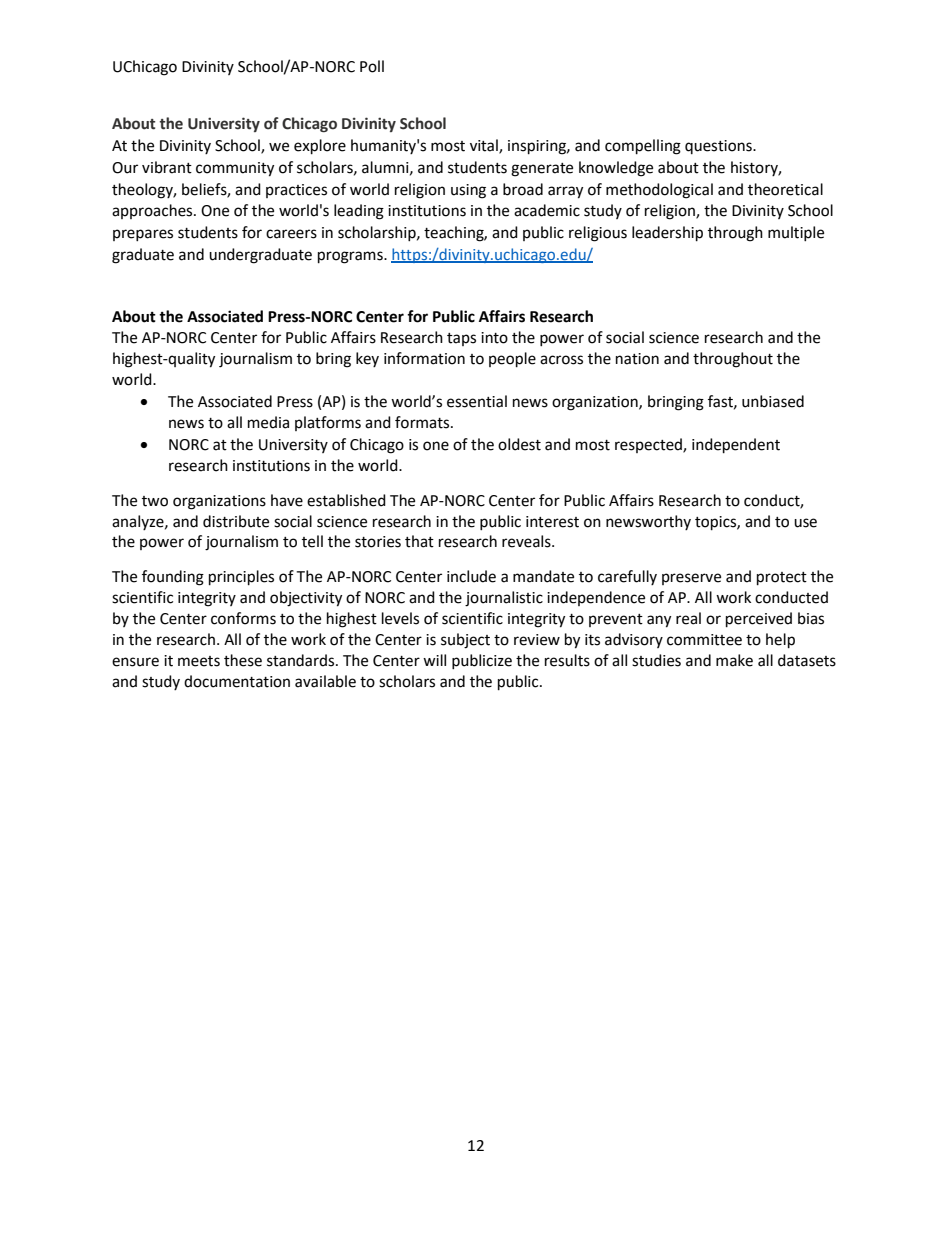 Image resolution: width=952 pixels, height=1233 pixels. What do you see at coordinates (719, 147) in the screenshot?
I see `questions` at bounding box center [719, 147].
